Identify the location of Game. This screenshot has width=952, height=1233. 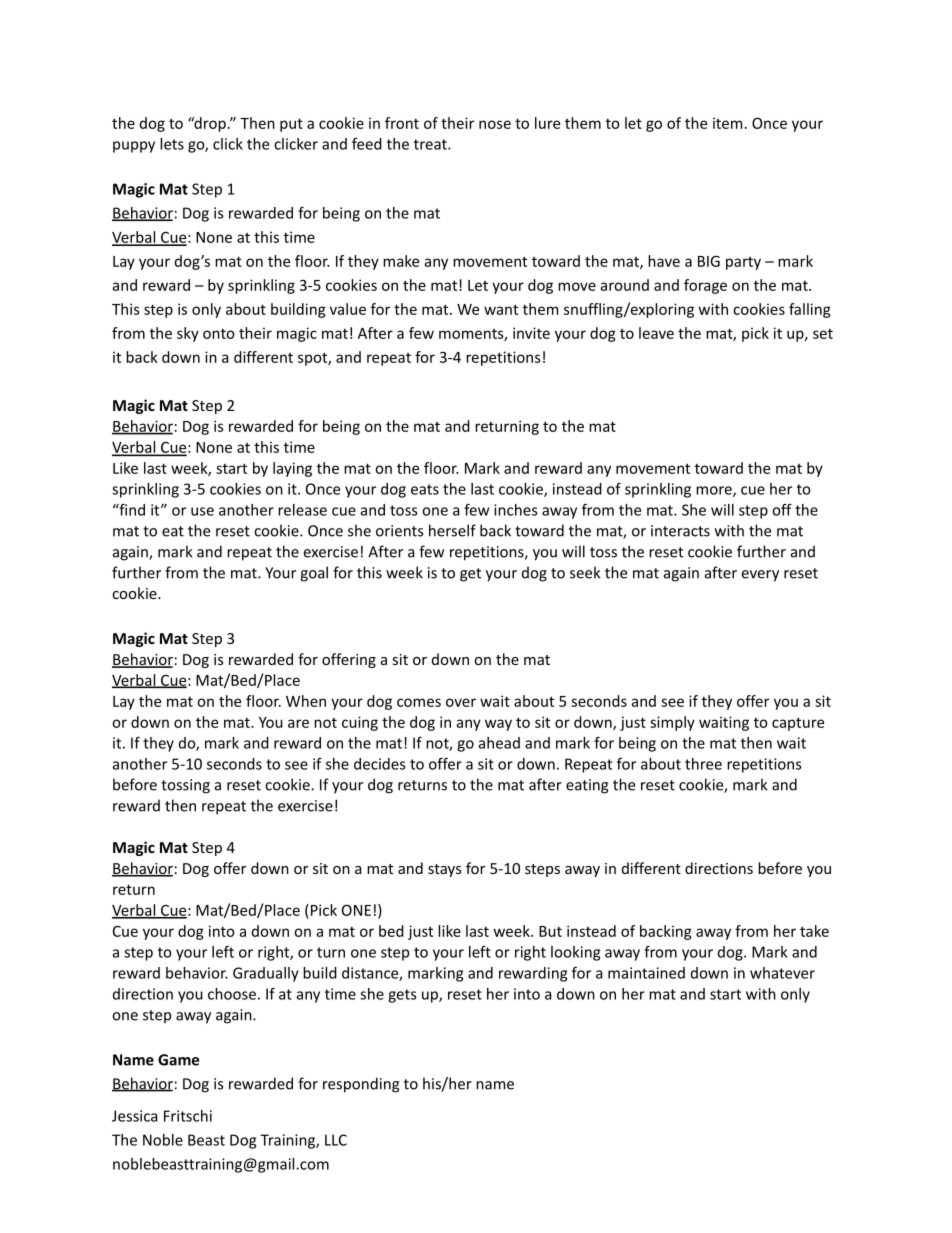
(178, 1060).
